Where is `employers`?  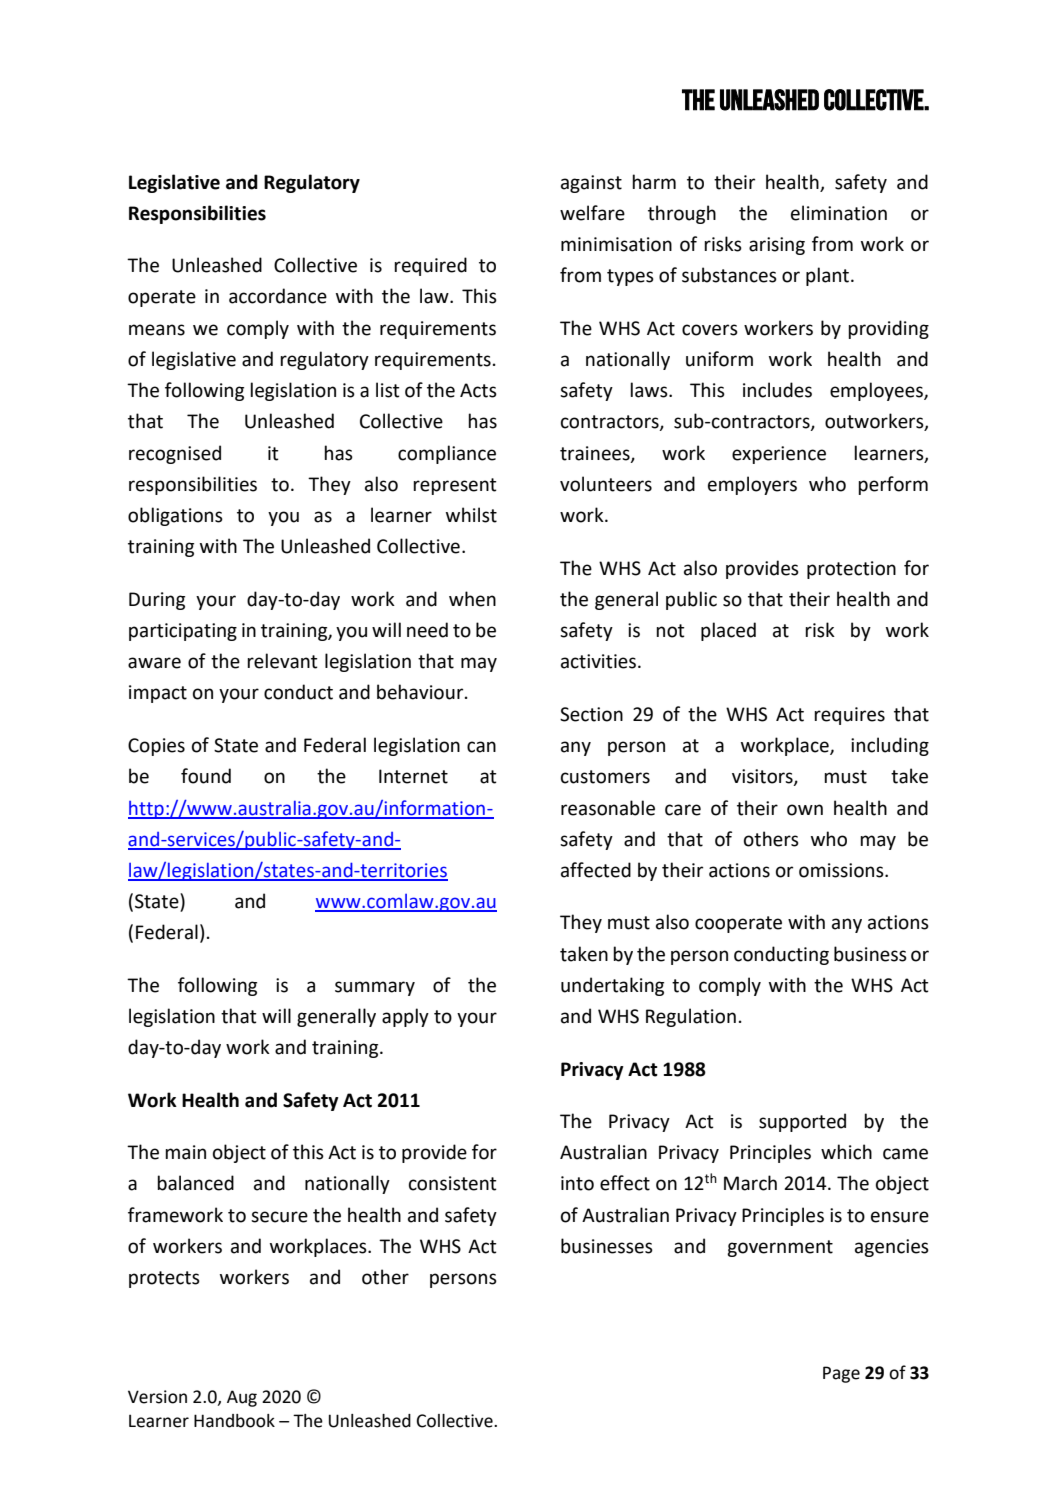
employers is located at coordinates (752, 485).
